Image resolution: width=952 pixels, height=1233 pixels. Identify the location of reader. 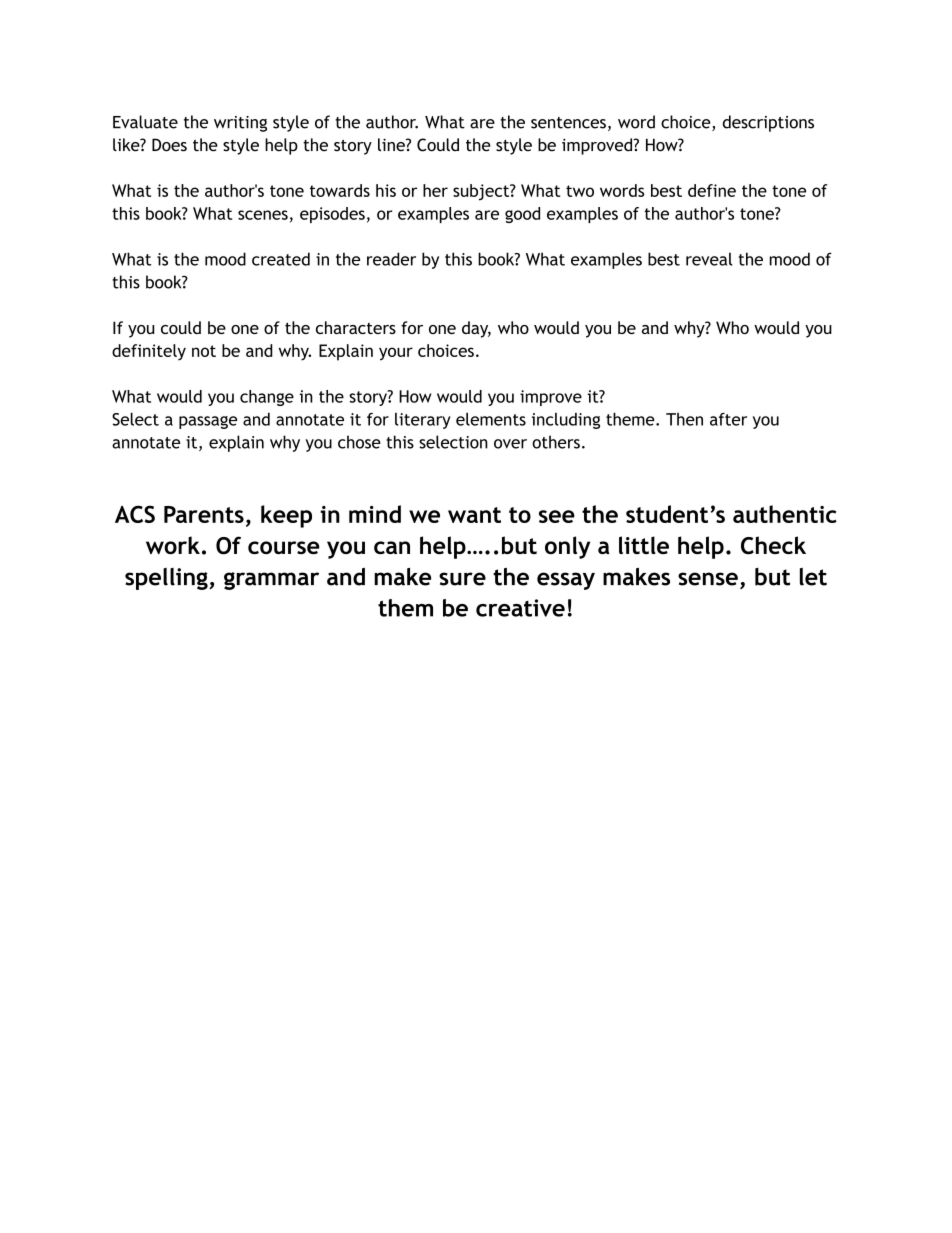
(391, 259).
